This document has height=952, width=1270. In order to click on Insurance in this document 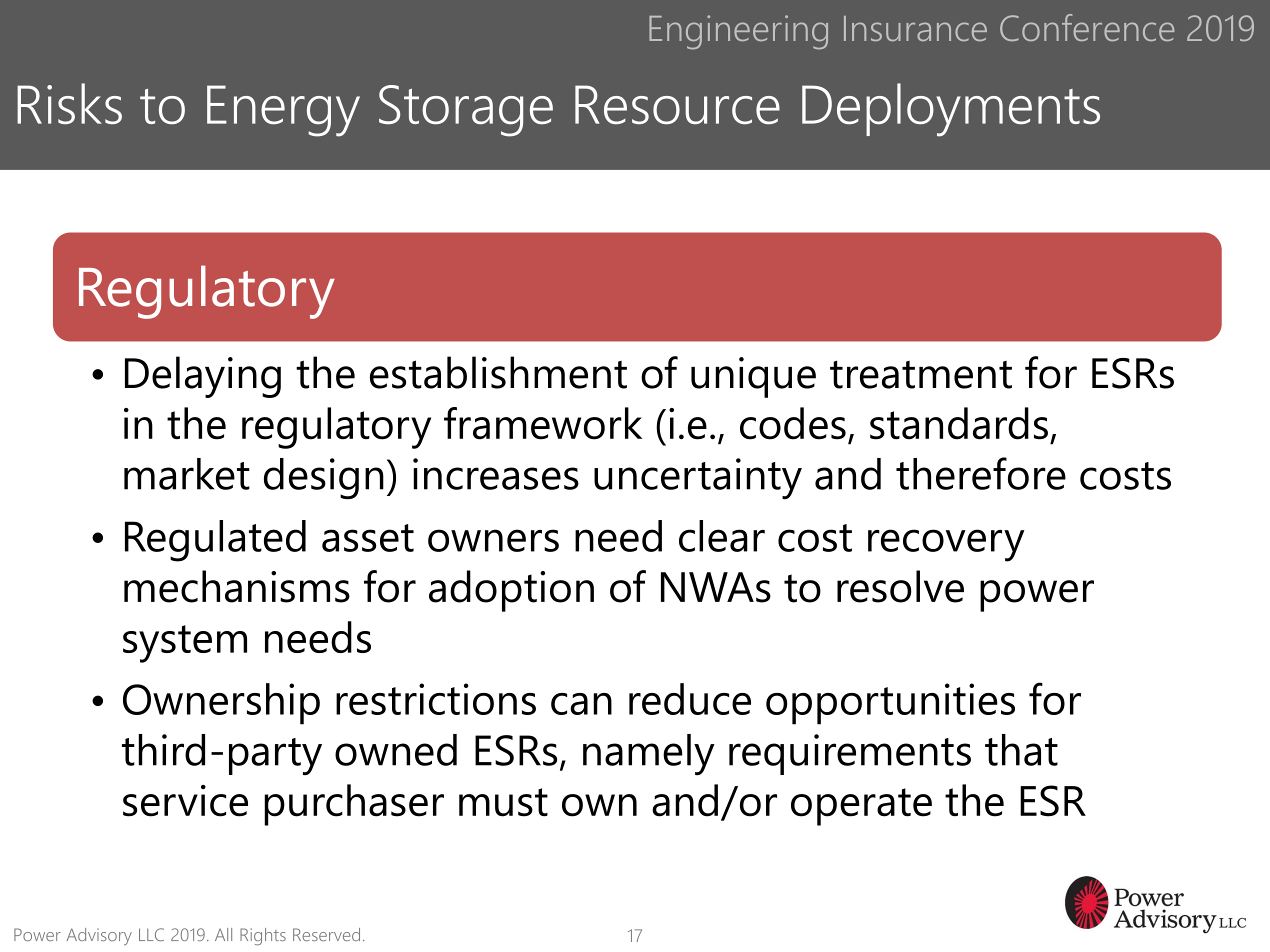, I will do `click(915, 28)`.
